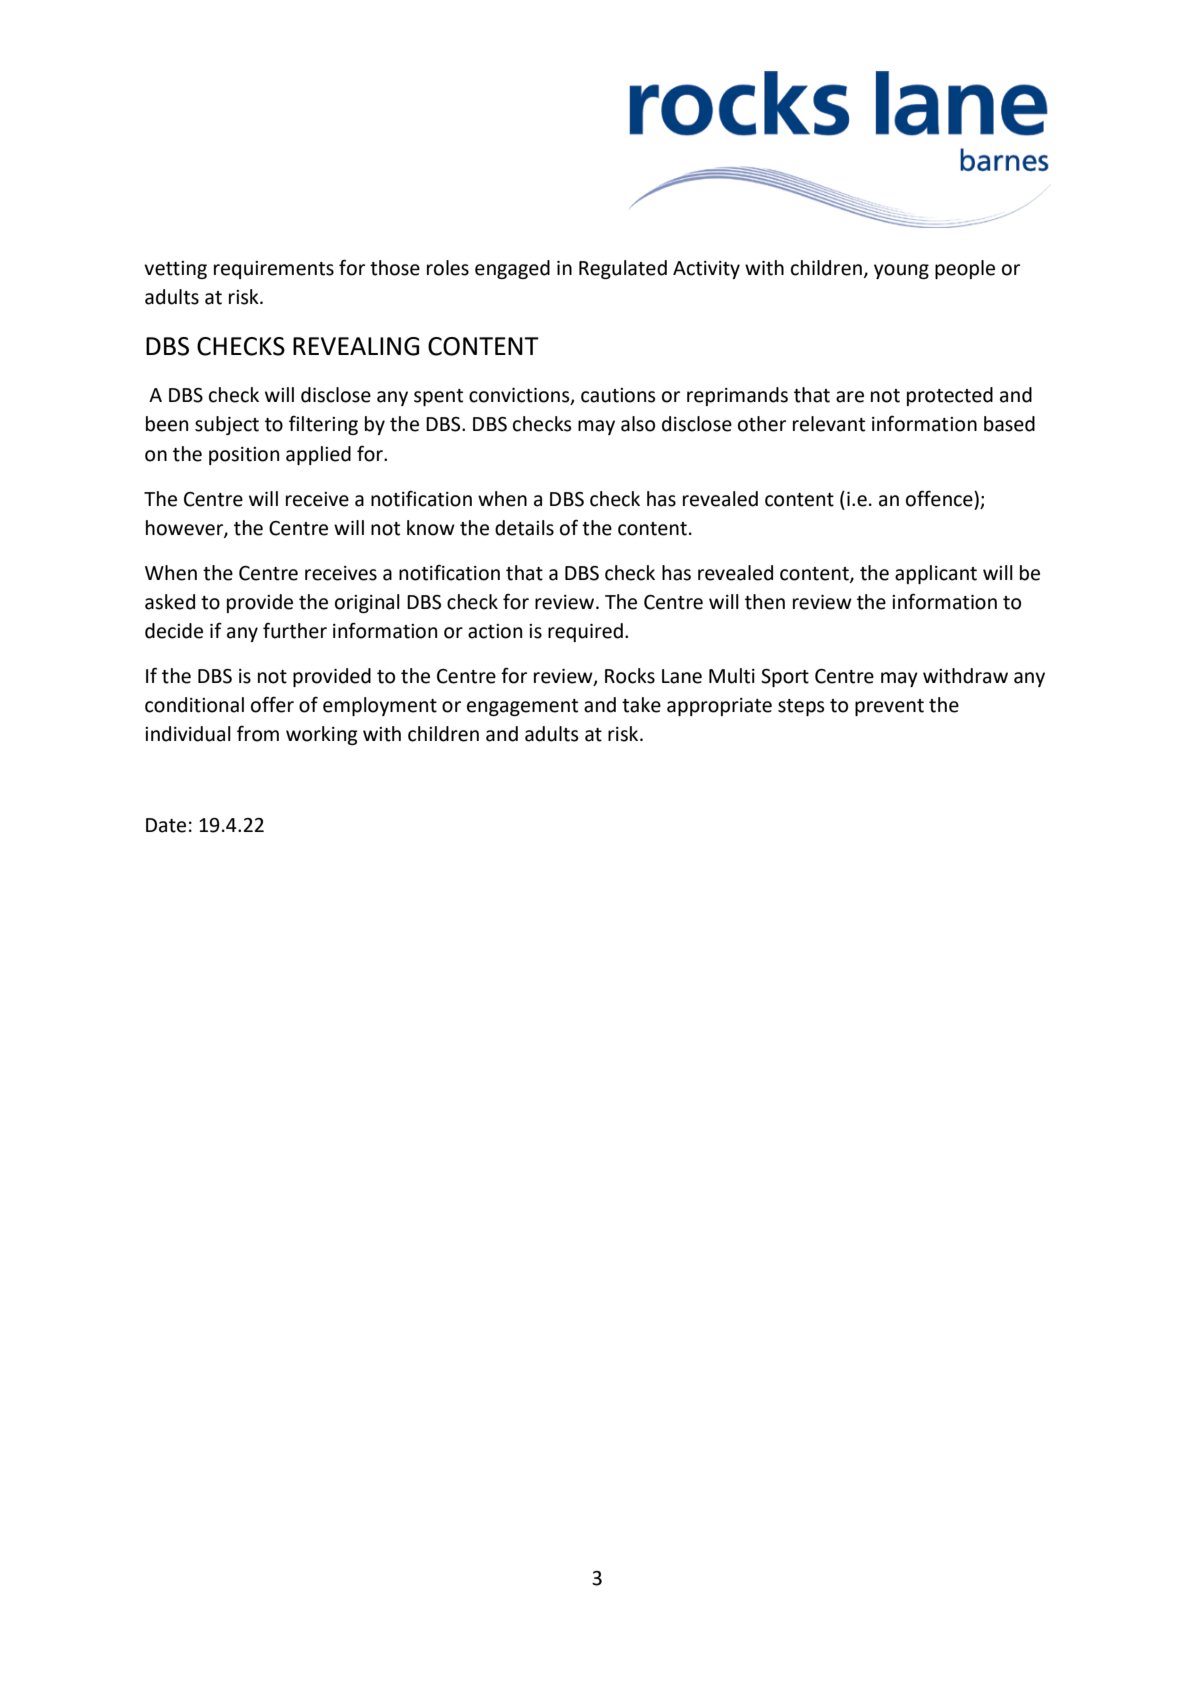  Describe the element at coordinates (166, 825) in the document. I see `Date` at that location.
